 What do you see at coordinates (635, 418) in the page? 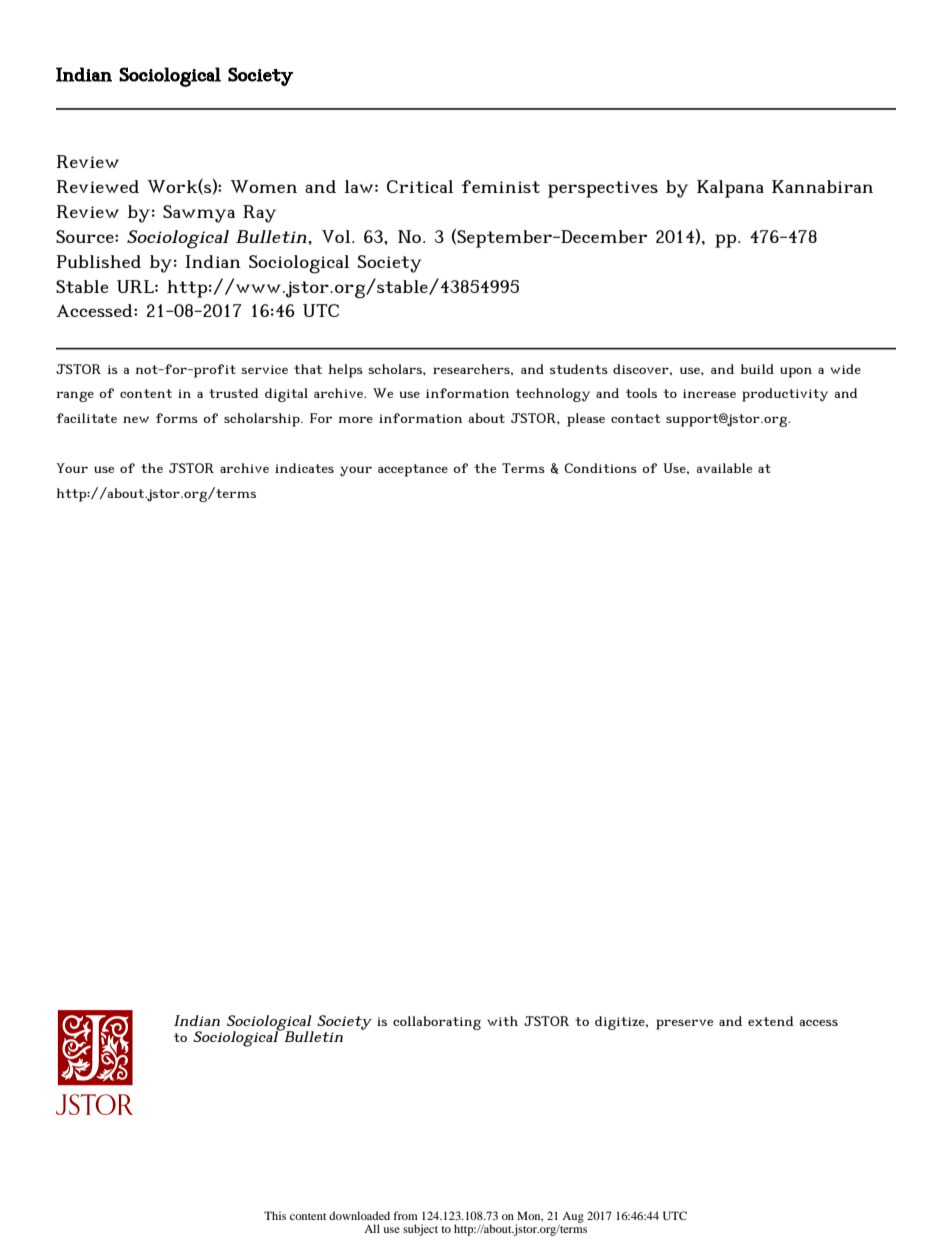
I see `contact` at bounding box center [635, 418].
